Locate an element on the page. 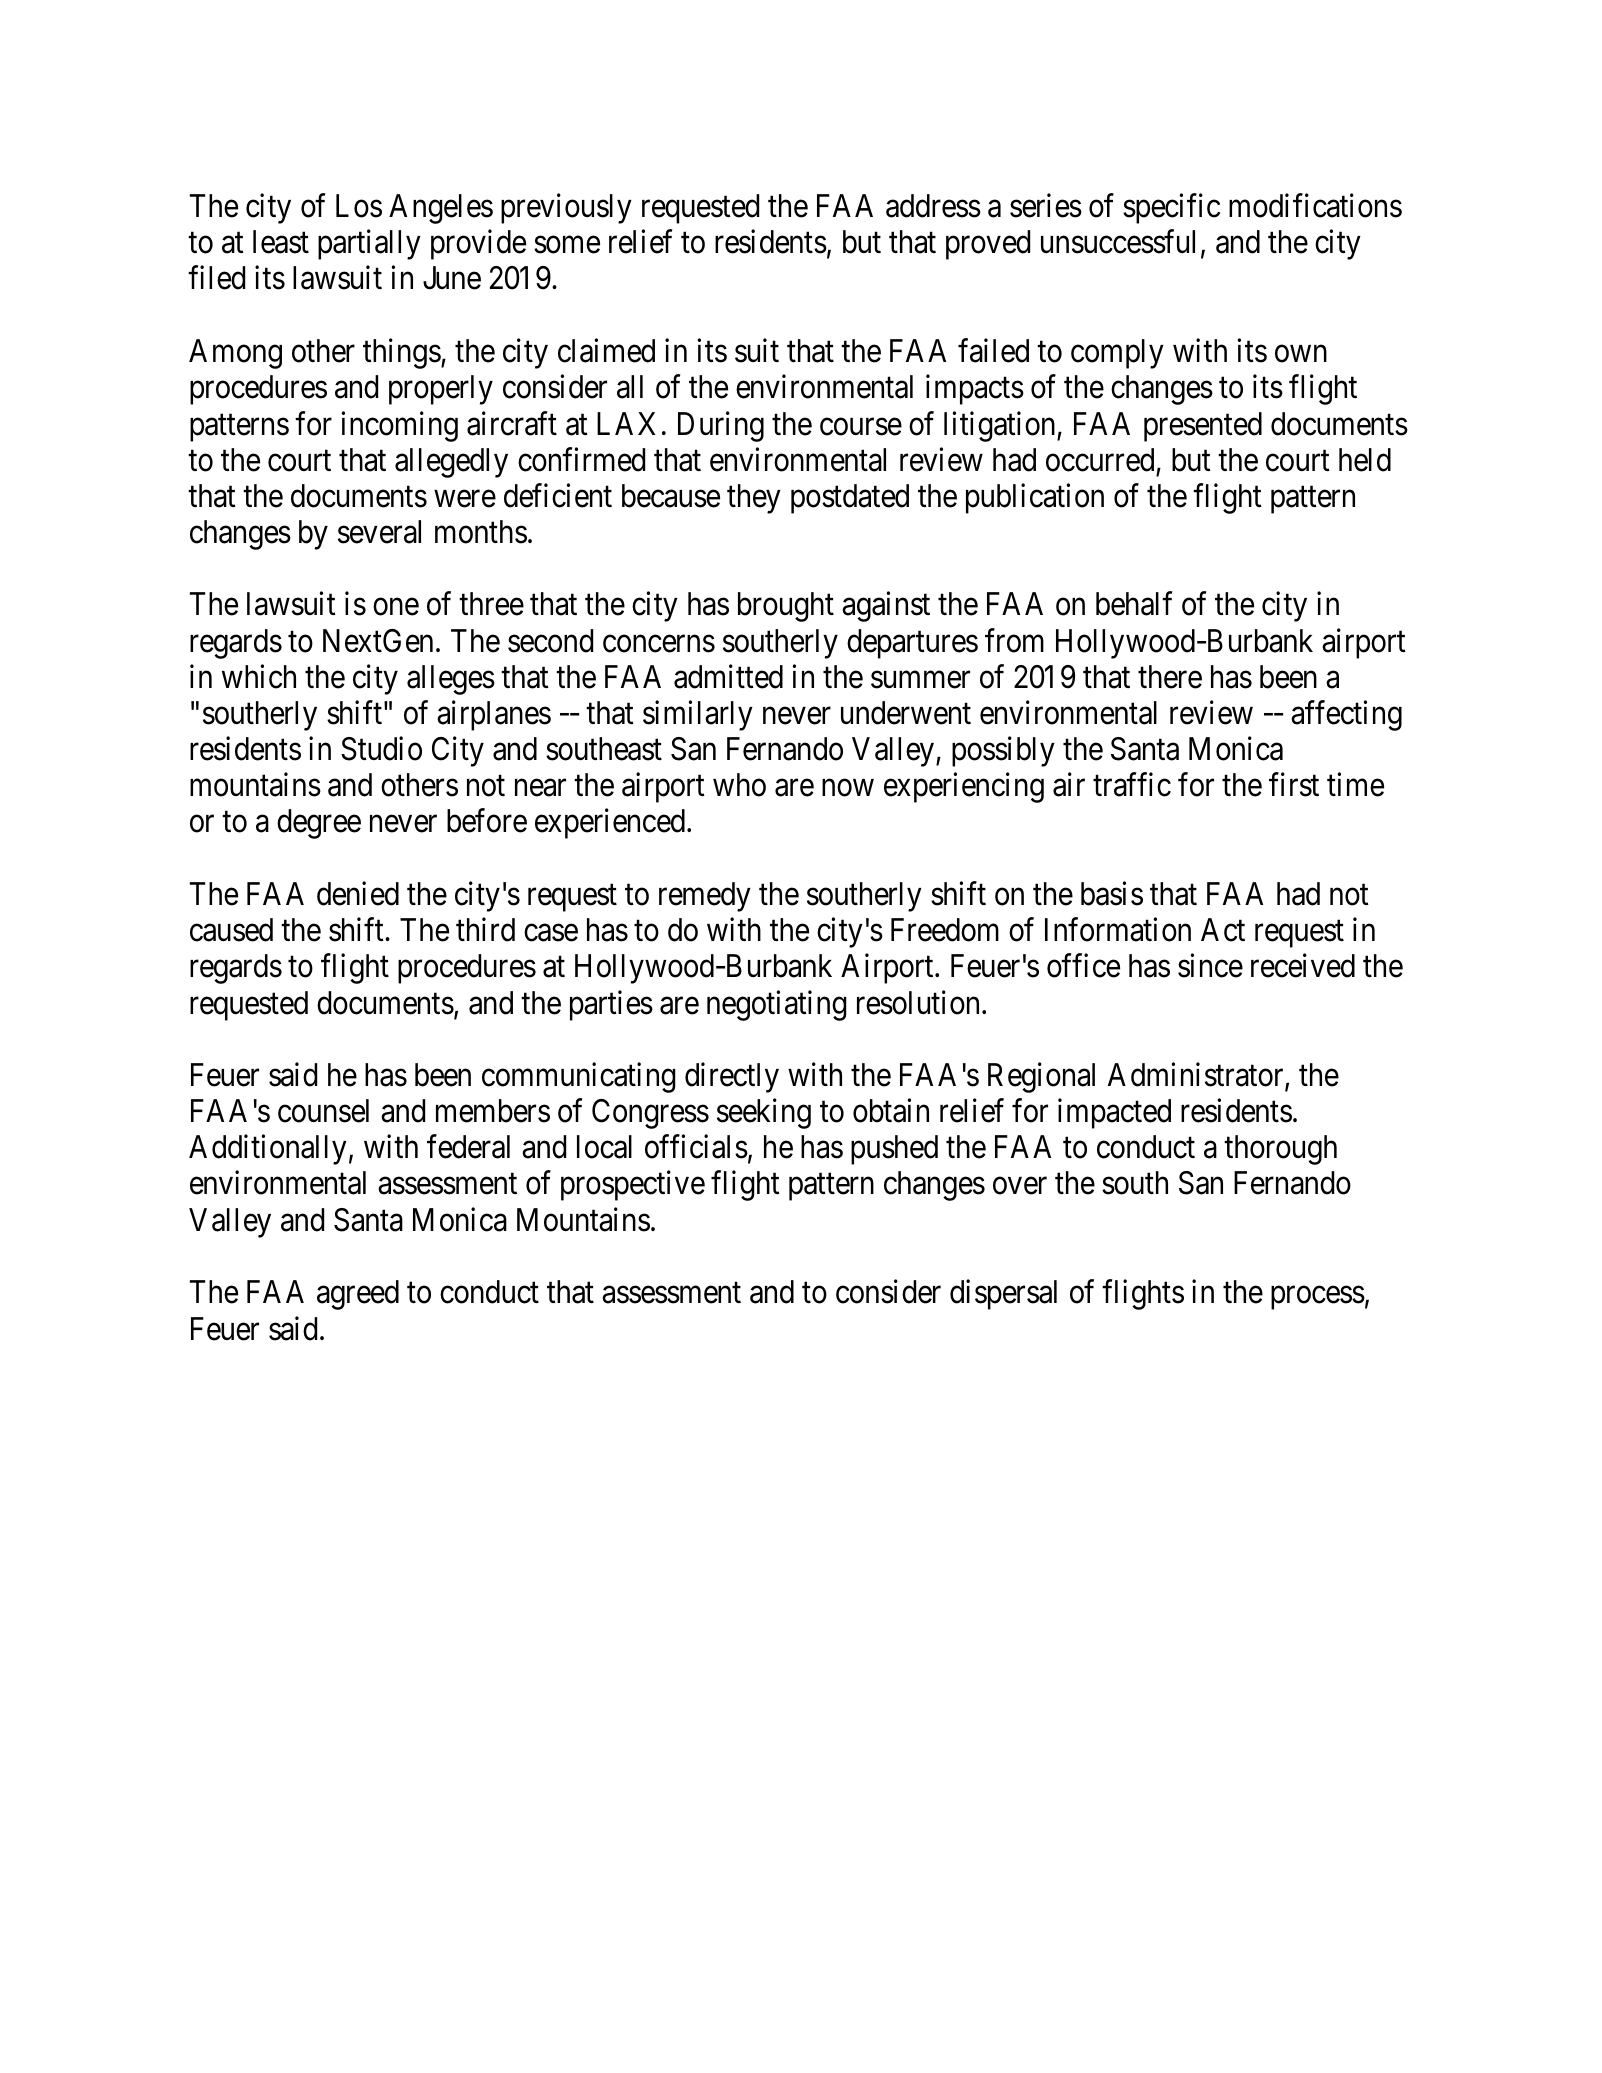 The width and height of the document is (1602, 2073). dispersal is located at coordinates (1003, 1295).
